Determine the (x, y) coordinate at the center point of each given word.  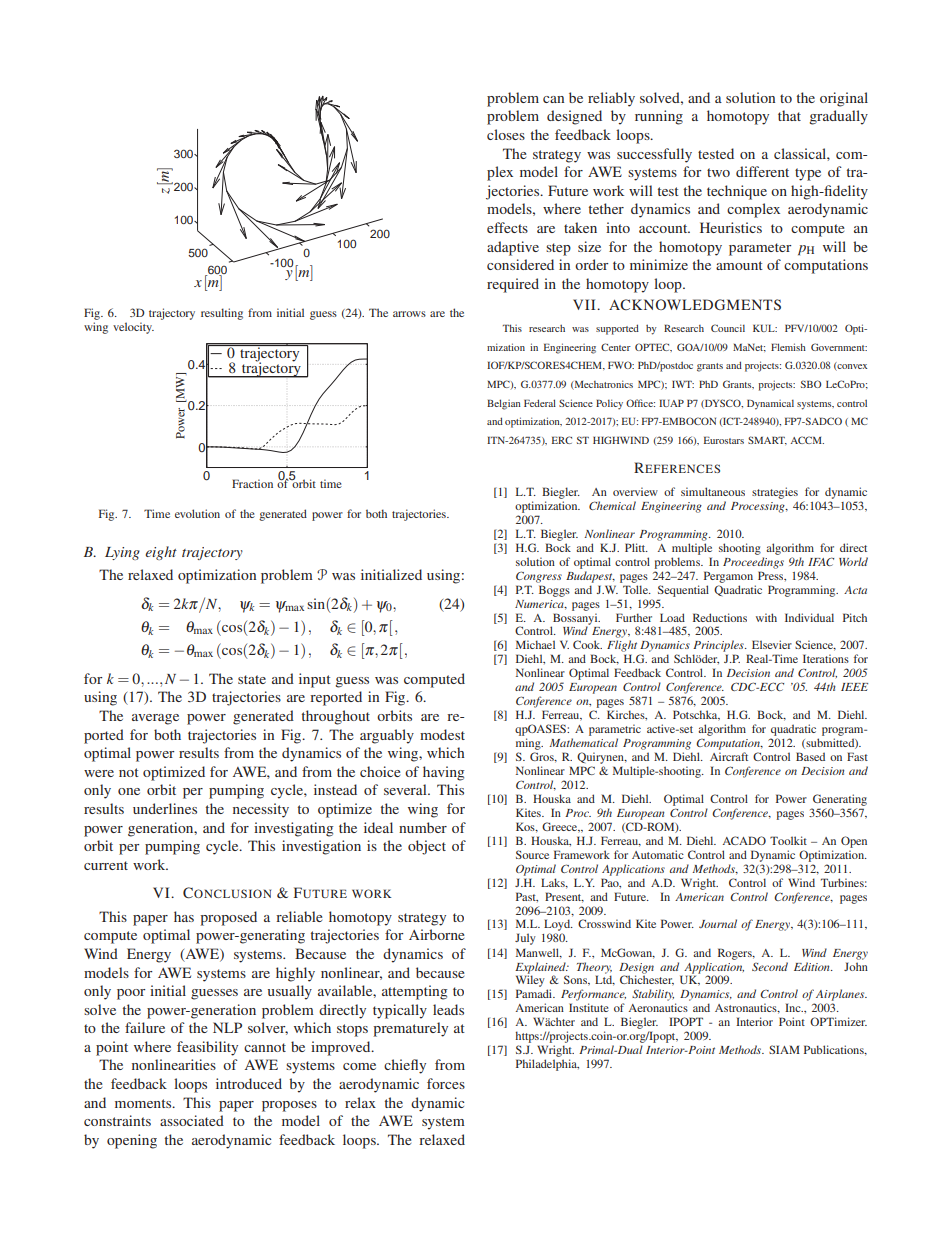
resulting (222, 314)
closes (506, 134)
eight (161, 553)
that (789, 115)
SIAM (784, 1049)
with (766, 617)
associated (192, 1120)
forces (446, 1083)
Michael (535, 644)
